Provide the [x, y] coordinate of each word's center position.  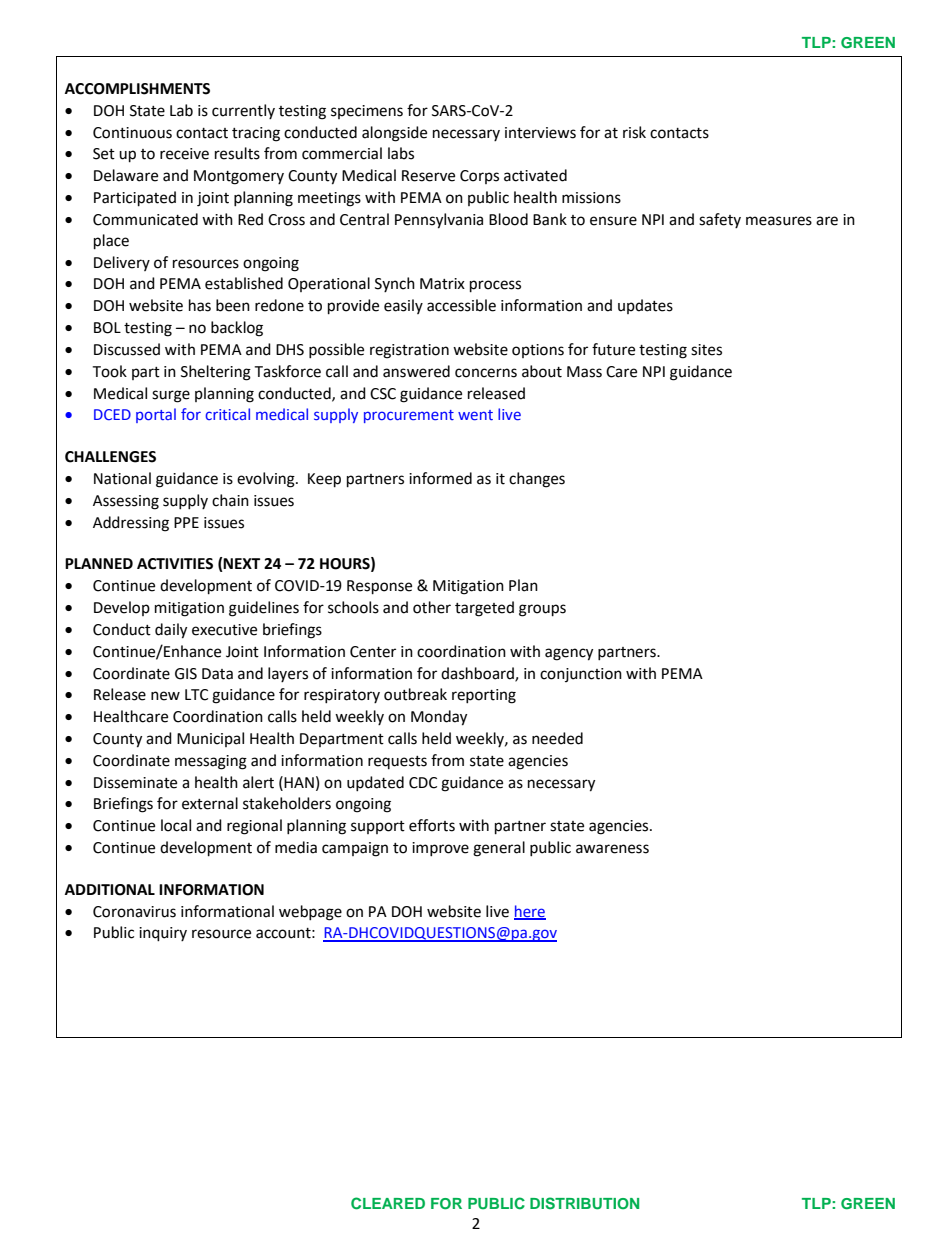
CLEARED [388, 1203]
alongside [394, 134]
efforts [432, 825]
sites [706, 350]
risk [634, 132]
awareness [612, 849]
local [176, 825]
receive [184, 154]
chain [230, 500]
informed [440, 478]
